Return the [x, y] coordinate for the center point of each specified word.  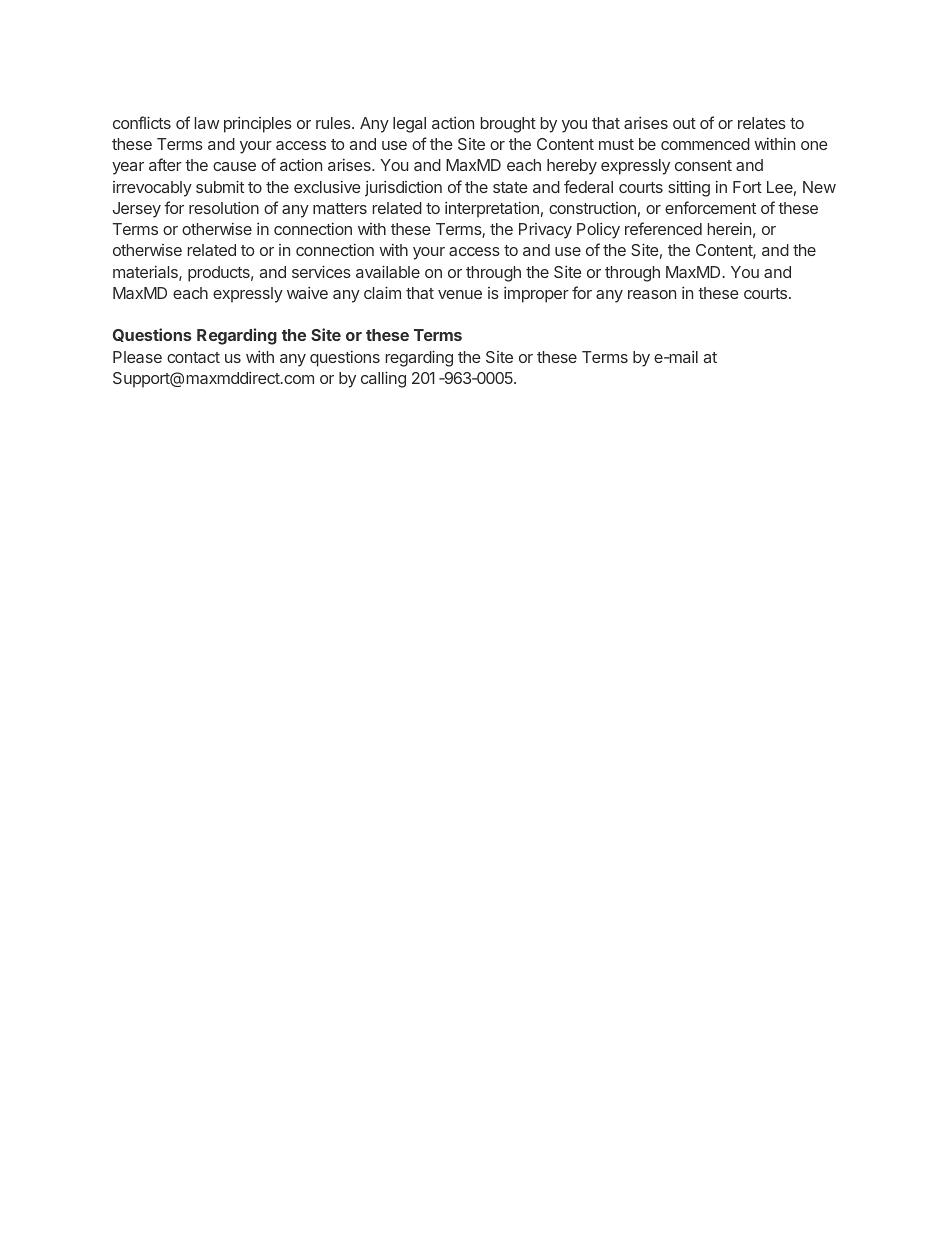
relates [762, 123]
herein [729, 229]
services [321, 271]
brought [508, 125]
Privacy [545, 231]
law [207, 123]
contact [193, 357]
